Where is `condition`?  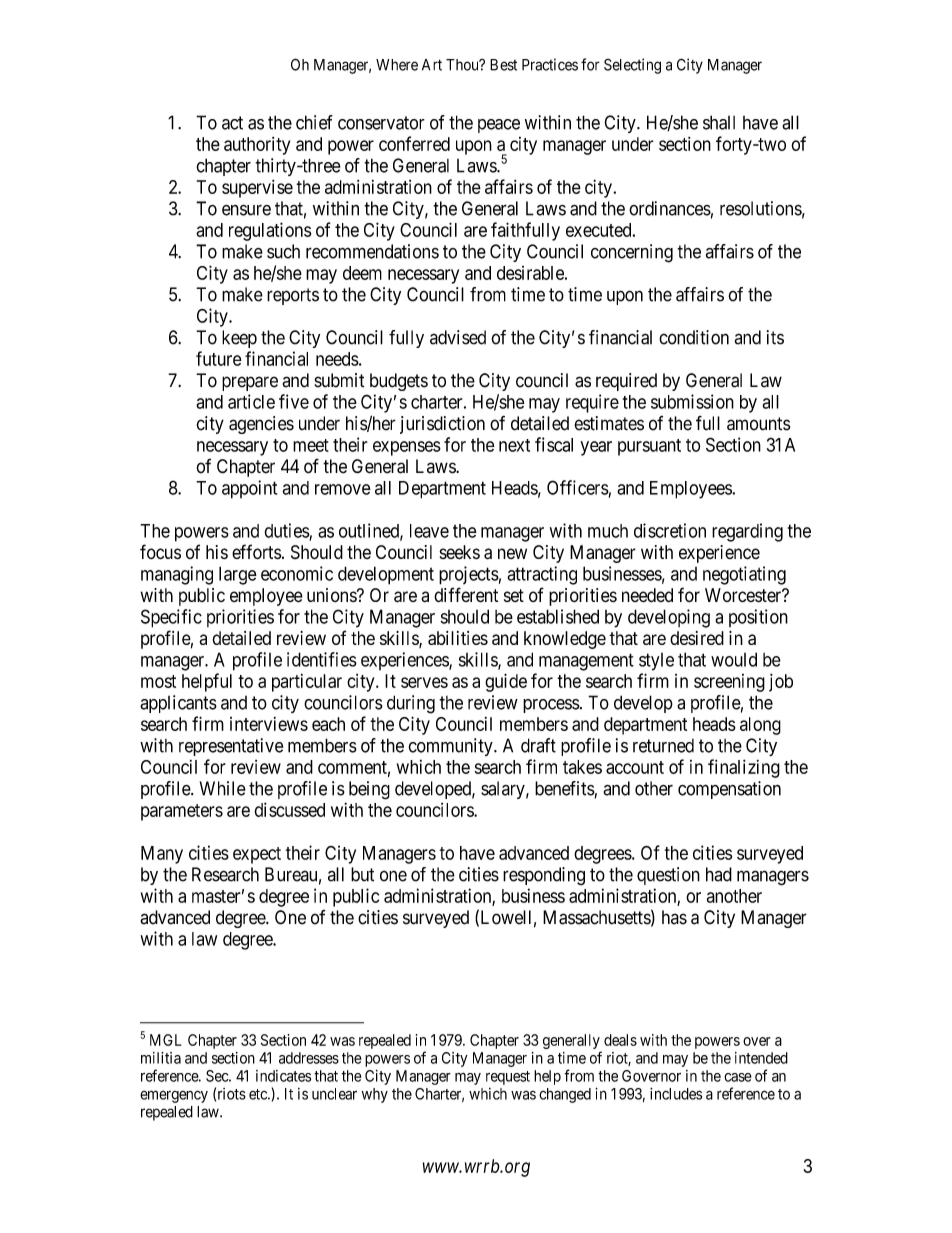
condition is located at coordinates (694, 337).
